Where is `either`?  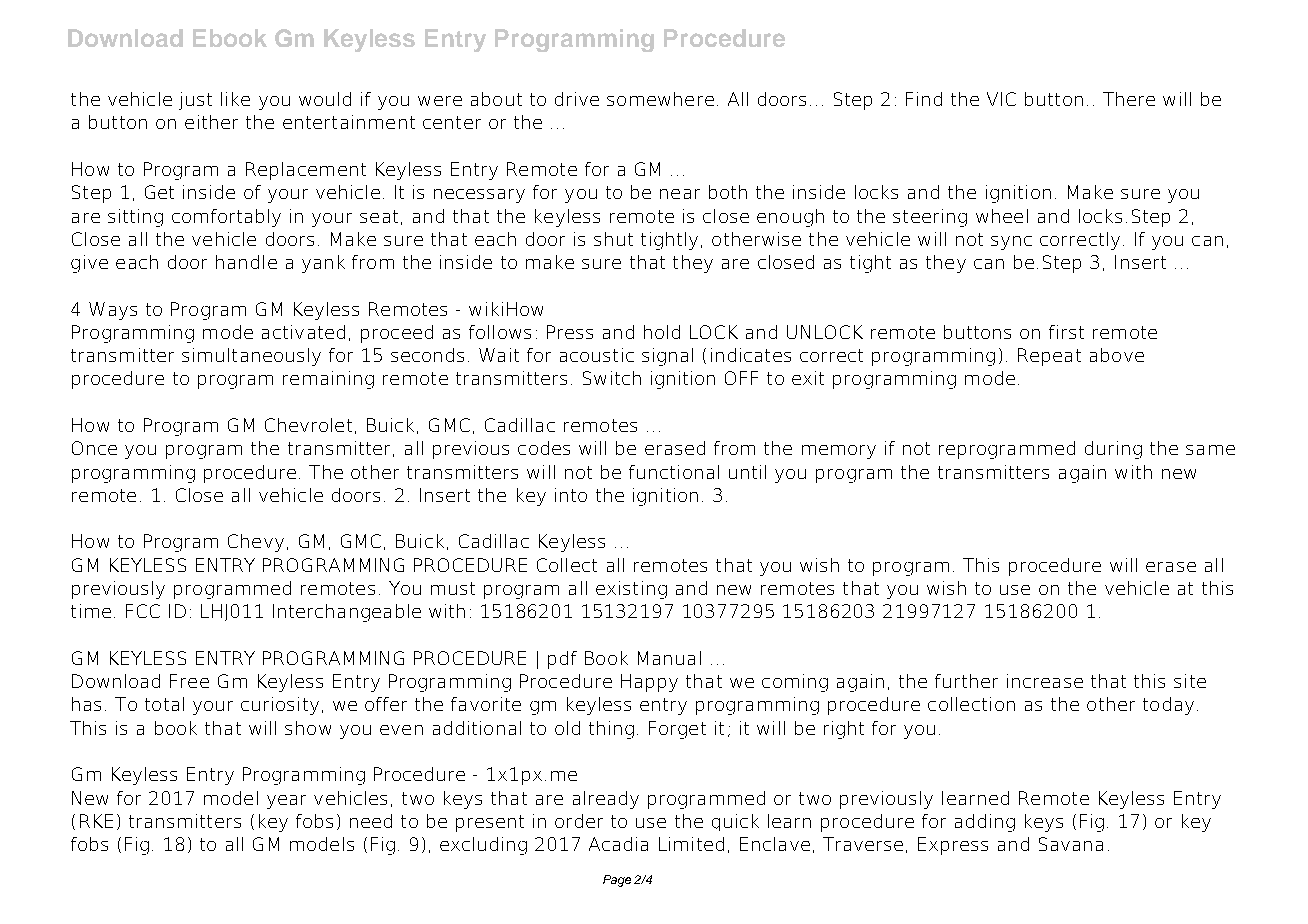
either is located at coordinates (211, 122).
